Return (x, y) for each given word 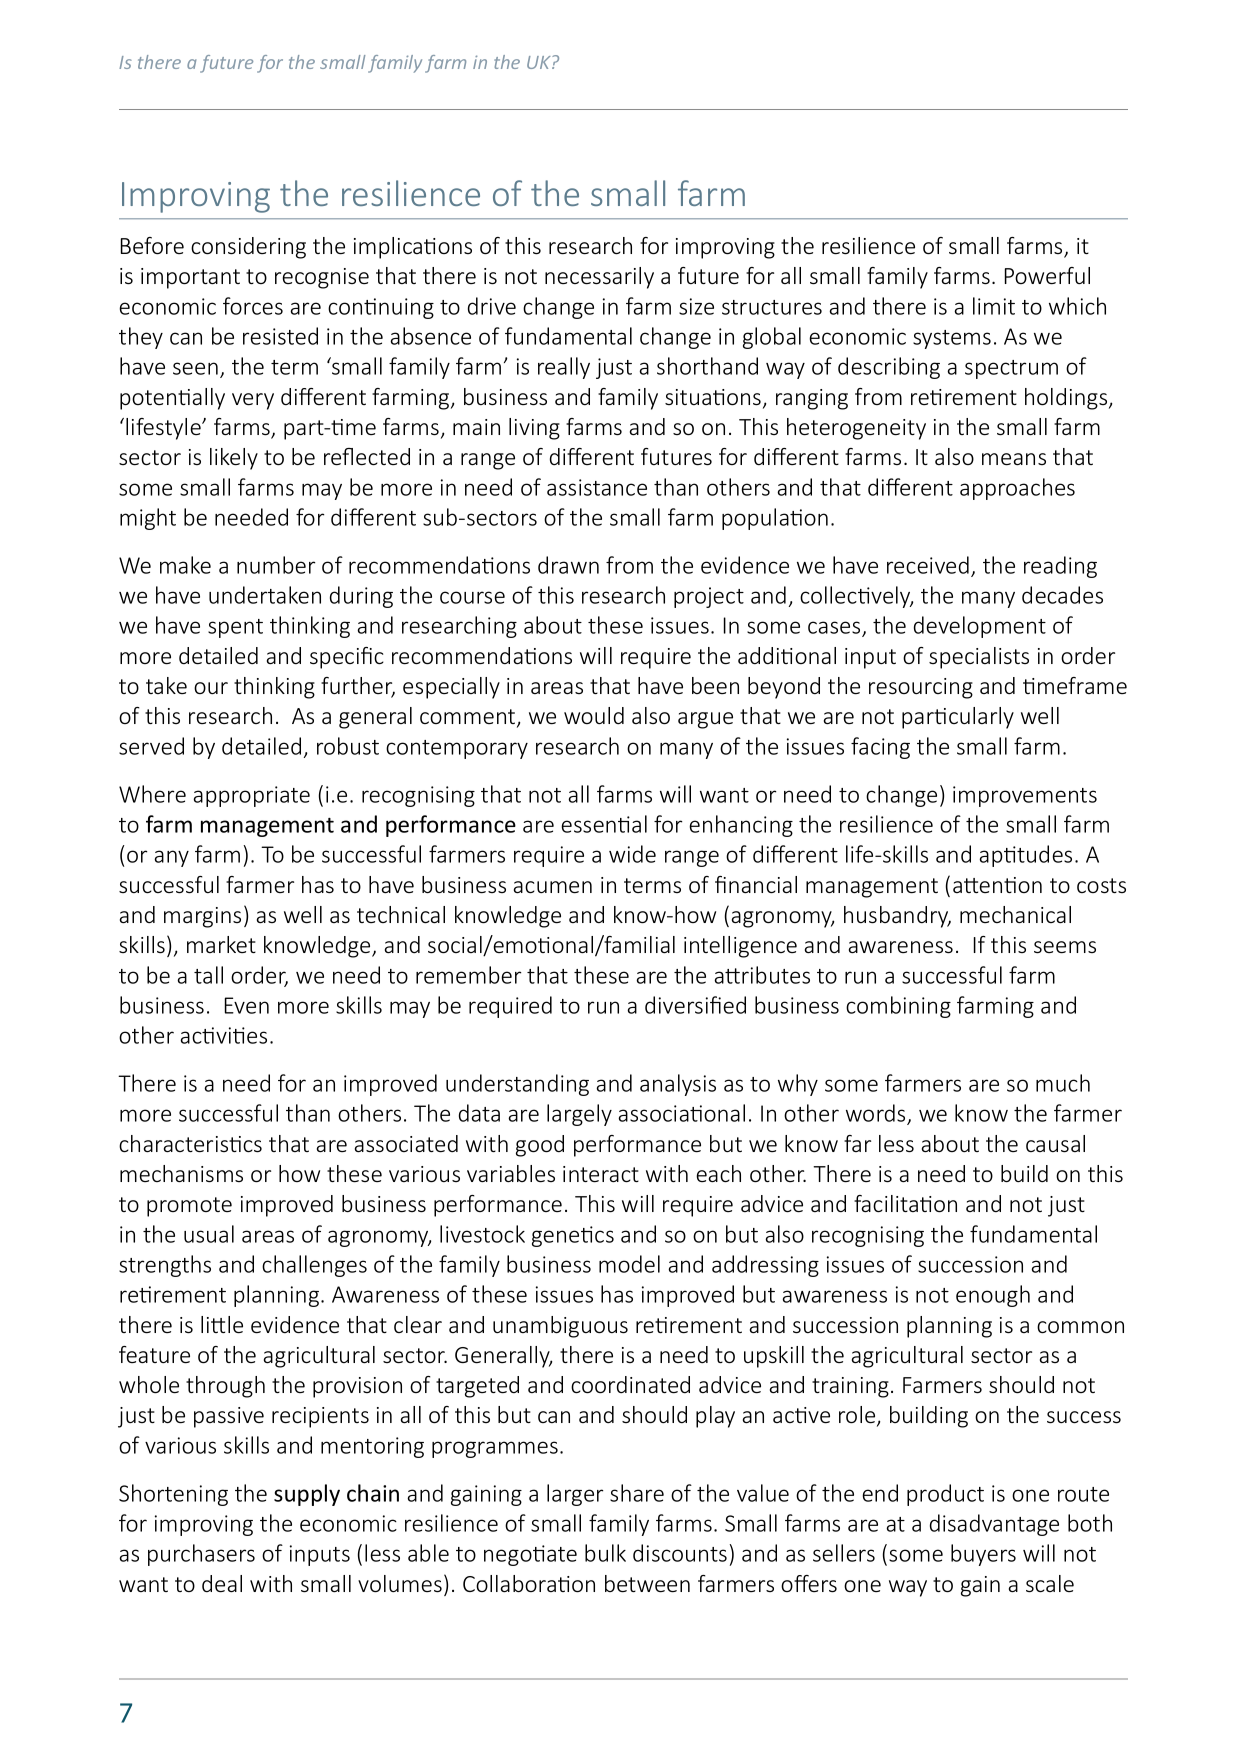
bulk (605, 1553)
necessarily (599, 278)
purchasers (201, 1555)
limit (994, 306)
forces (253, 306)
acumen (553, 887)
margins (202, 917)
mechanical (1015, 914)
